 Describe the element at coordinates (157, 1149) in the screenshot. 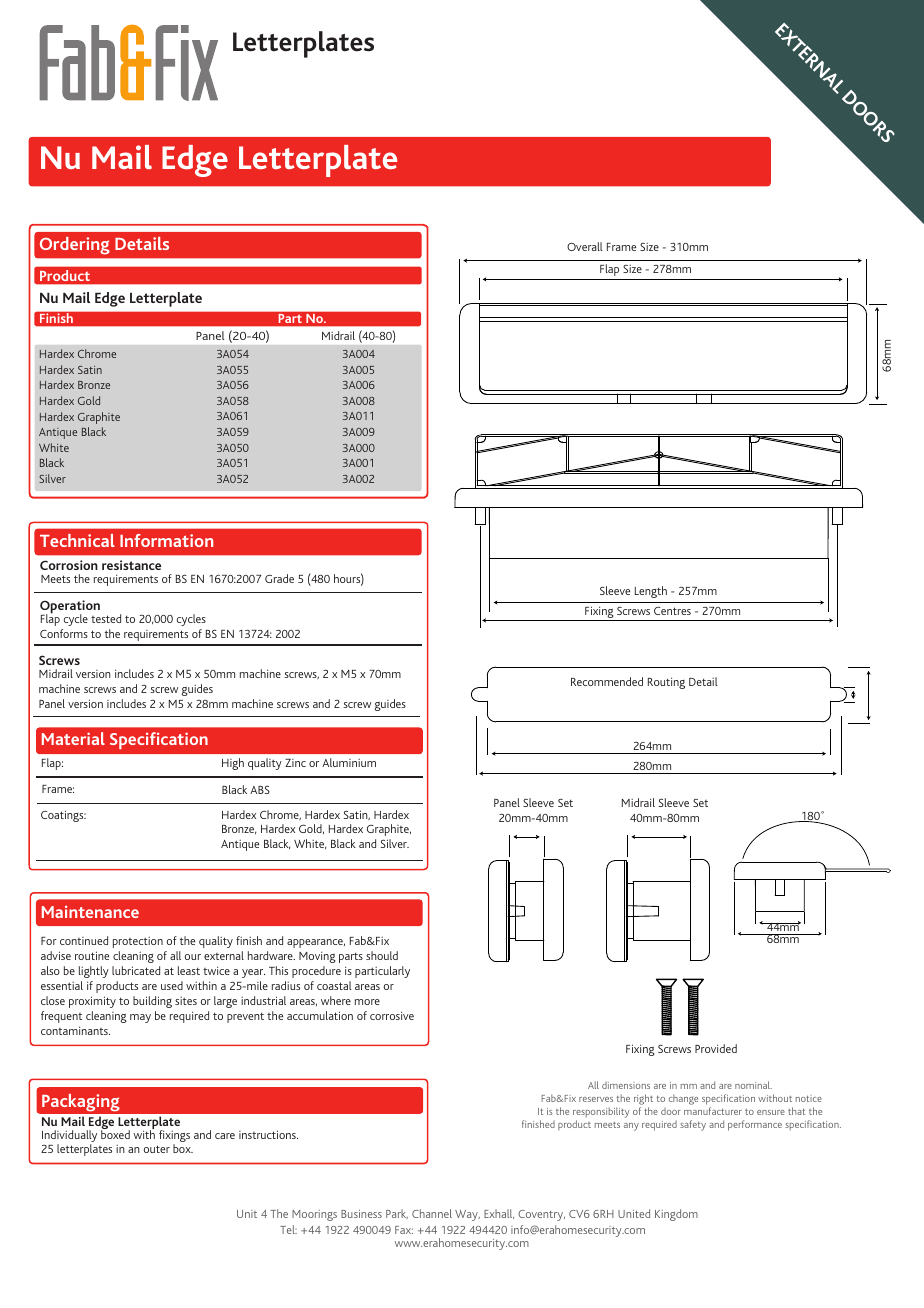

I see `outer` at that location.
